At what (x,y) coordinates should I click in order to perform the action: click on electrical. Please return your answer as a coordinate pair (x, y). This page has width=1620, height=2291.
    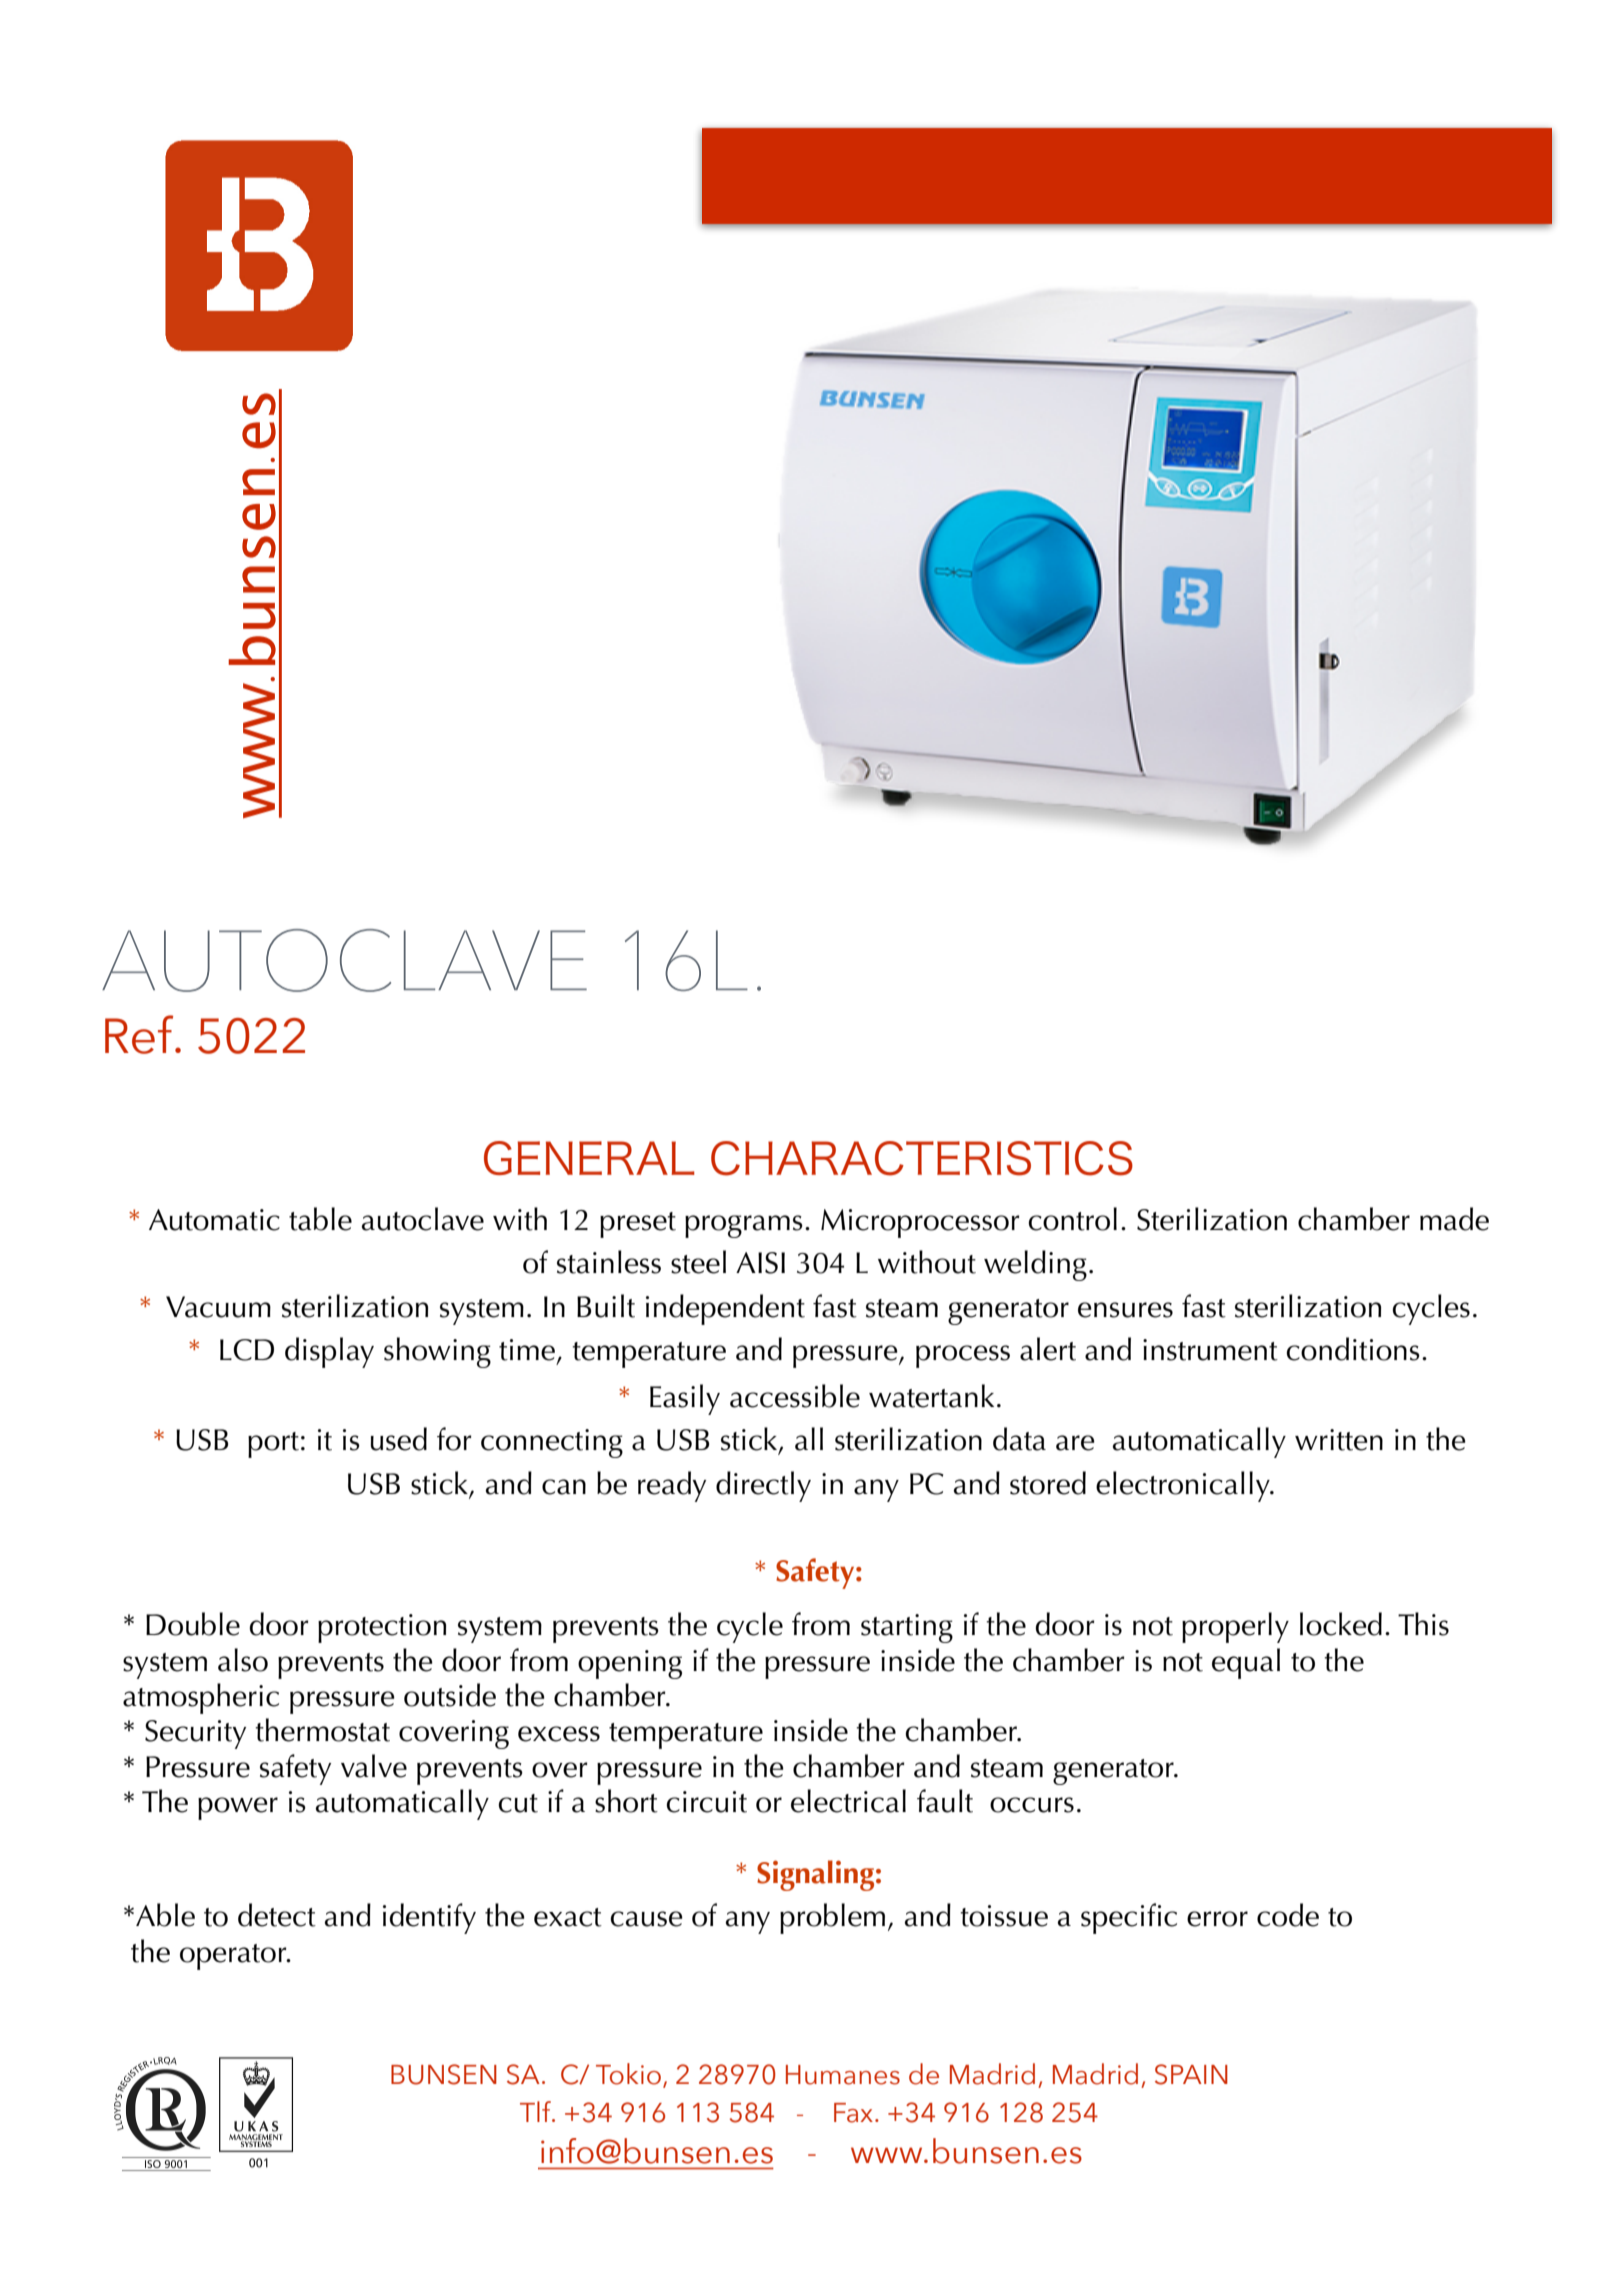
    Looking at the image, I should click on (848, 1801).
